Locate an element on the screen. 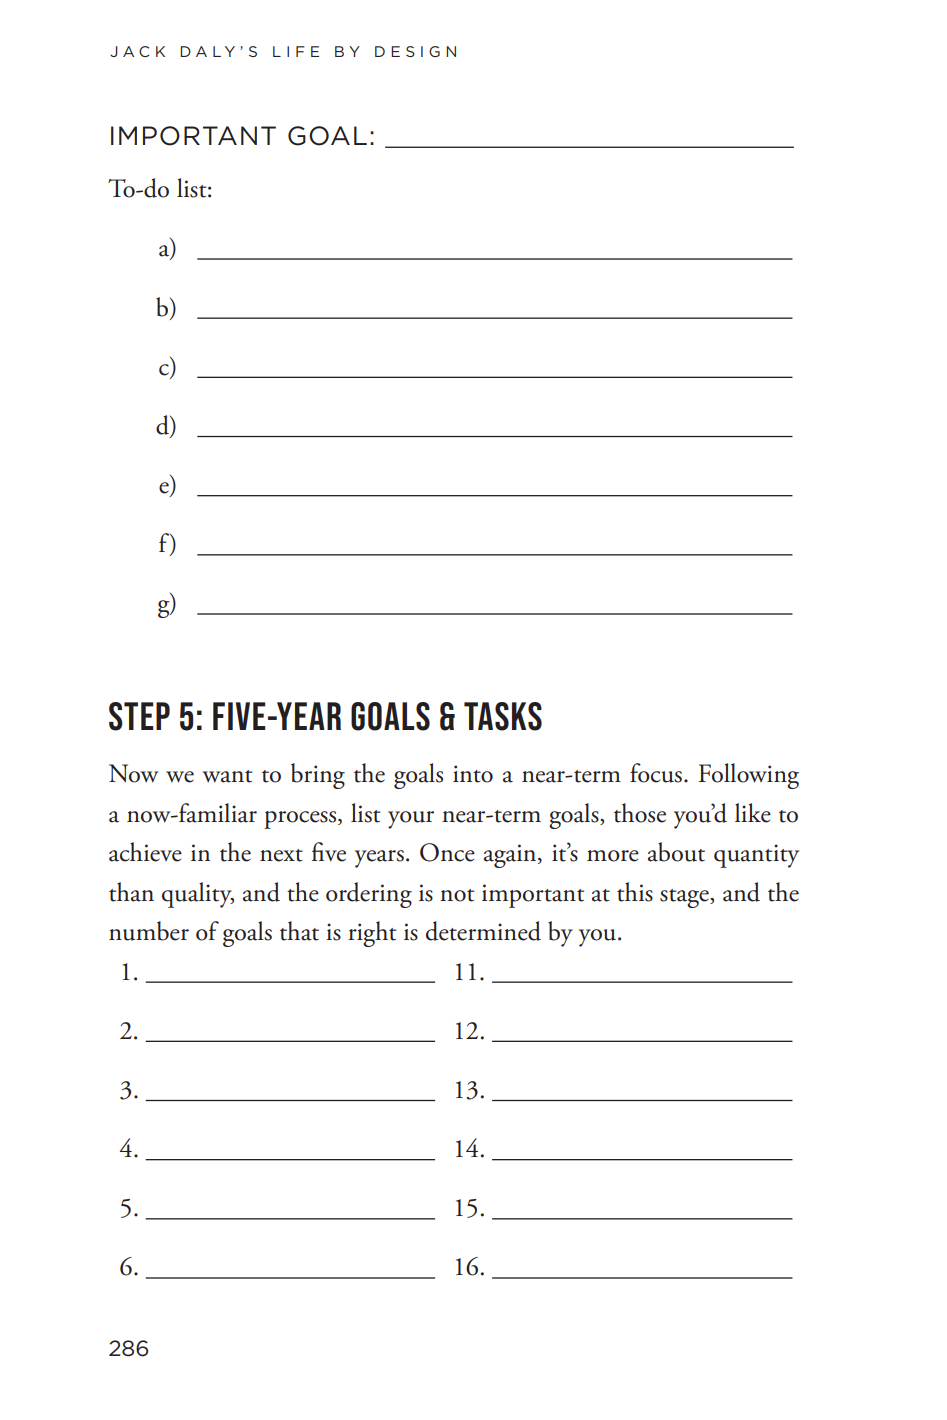 Image resolution: width=947 pixels, height=1420 pixels. process is located at coordinates (301, 820).
